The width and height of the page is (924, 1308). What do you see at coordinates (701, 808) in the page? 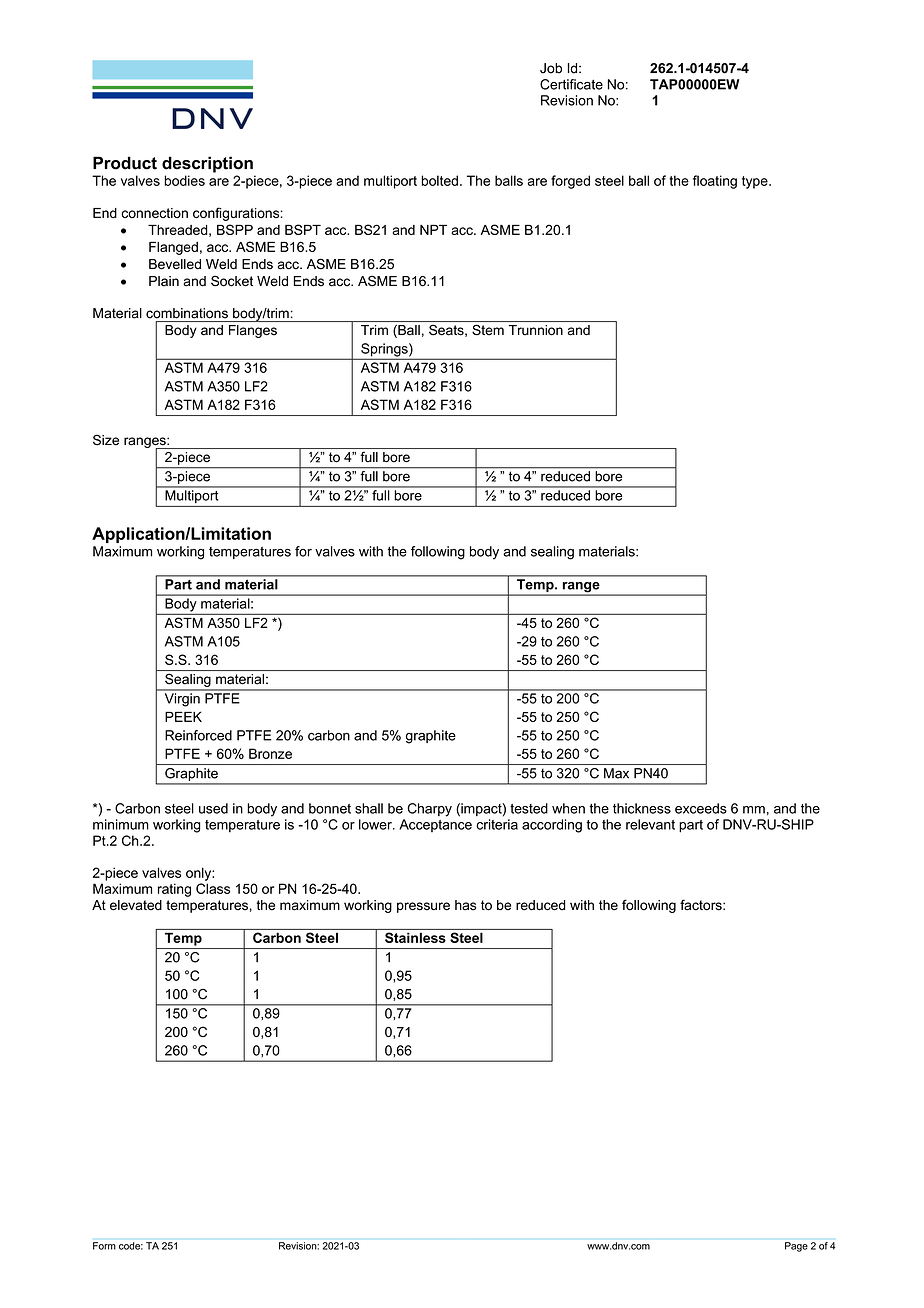
I see `exceeds` at bounding box center [701, 808].
